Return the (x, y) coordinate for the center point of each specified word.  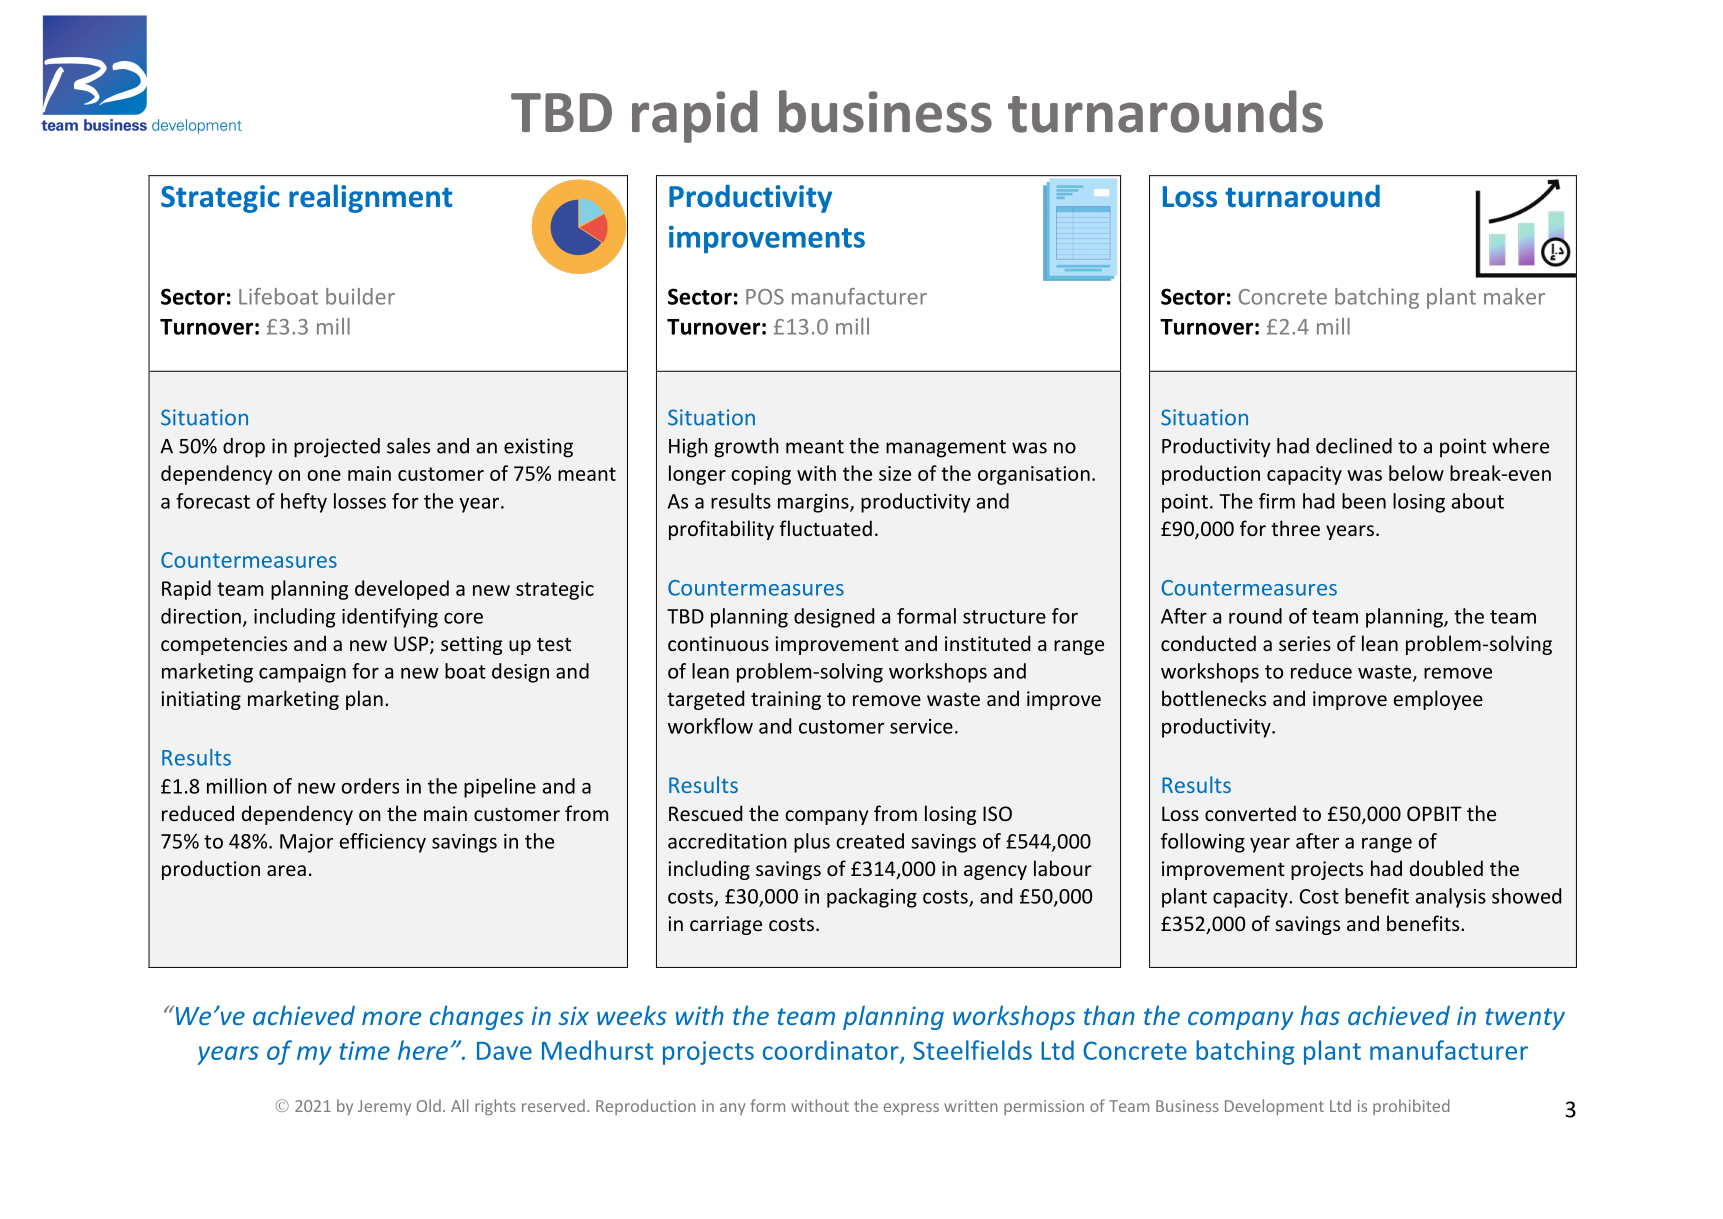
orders (370, 786)
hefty (304, 503)
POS (765, 297)
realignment (370, 198)
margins (814, 503)
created (870, 841)
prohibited (1411, 1107)
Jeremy (384, 1107)
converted (1250, 813)
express (911, 1109)
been (1364, 501)
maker (1514, 296)
